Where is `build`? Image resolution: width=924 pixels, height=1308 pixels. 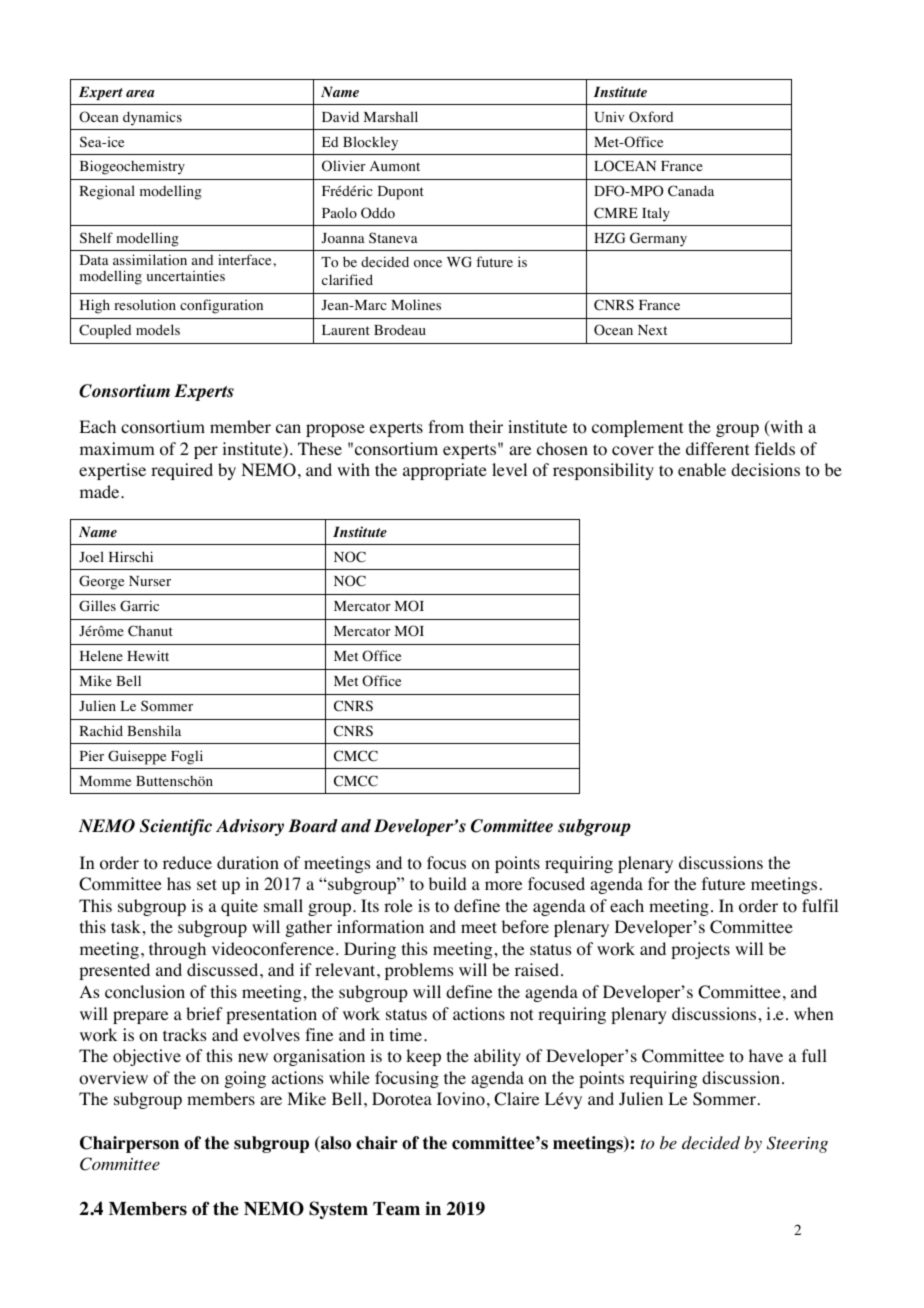
build is located at coordinates (448, 883).
